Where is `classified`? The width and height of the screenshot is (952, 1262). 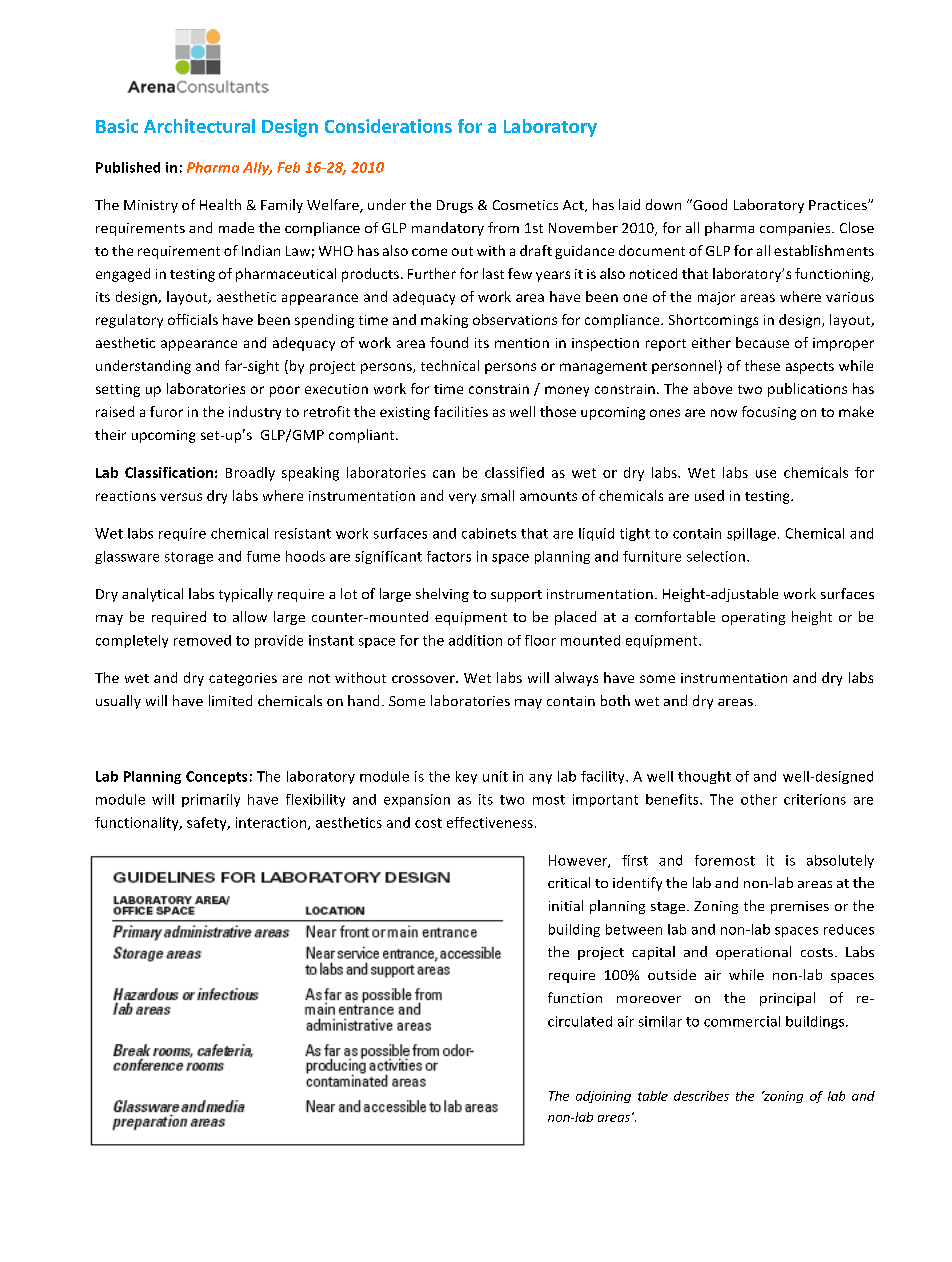 classified is located at coordinates (514, 472).
